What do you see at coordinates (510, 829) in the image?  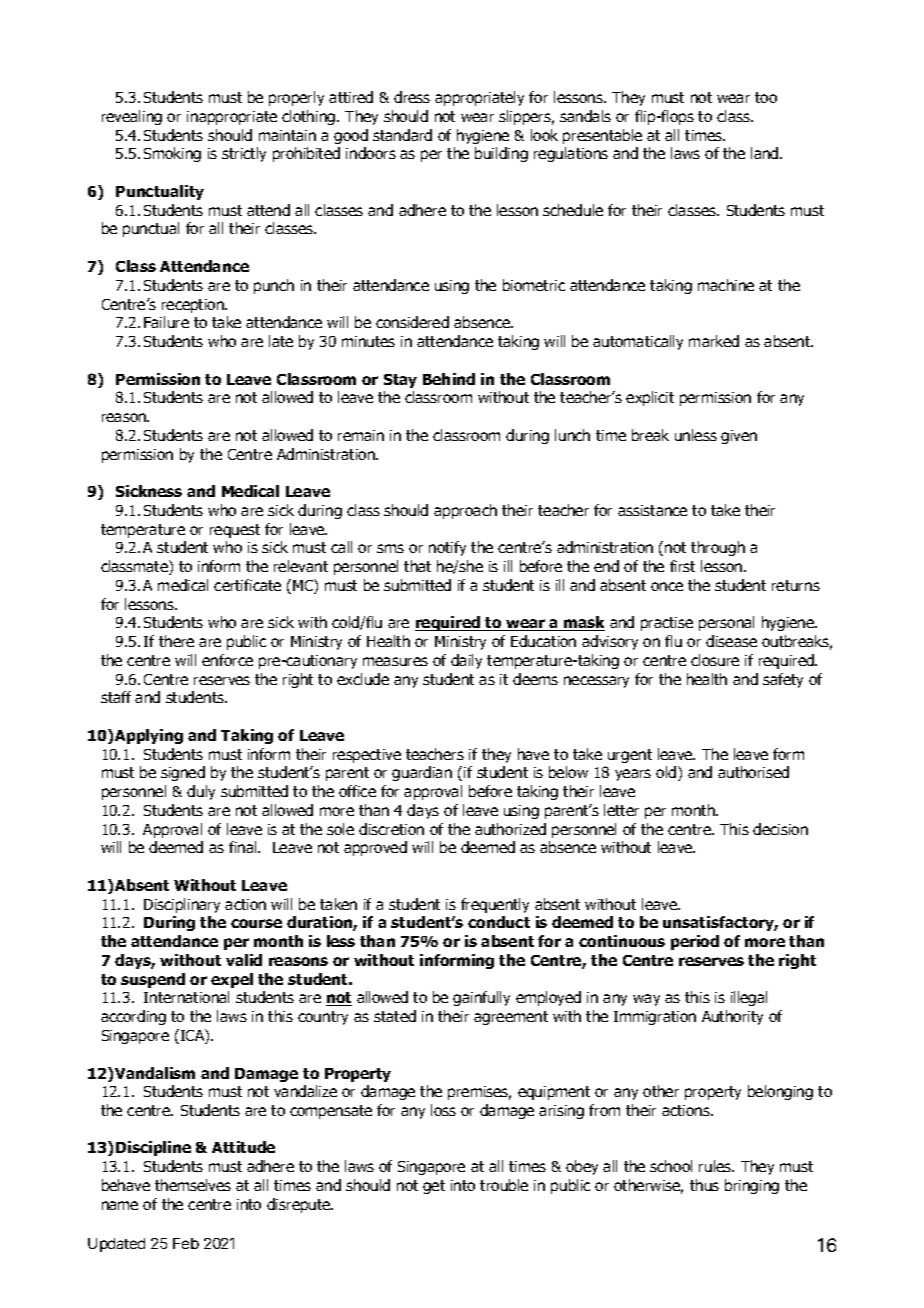 I see `authorized` at bounding box center [510, 829].
